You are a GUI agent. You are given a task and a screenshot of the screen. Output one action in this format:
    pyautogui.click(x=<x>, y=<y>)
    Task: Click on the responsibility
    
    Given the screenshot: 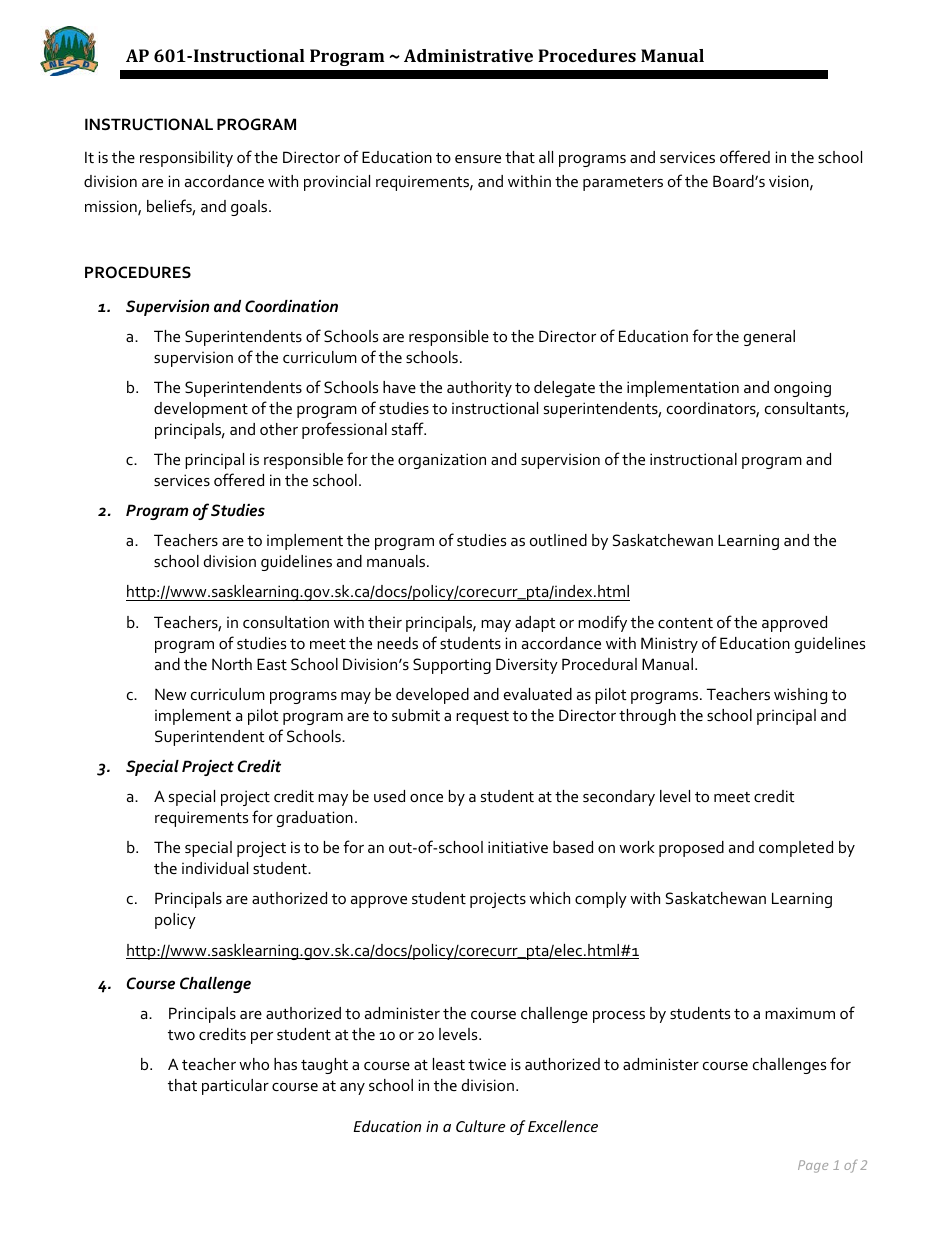 What is the action you would take?
    pyautogui.click(x=186, y=159)
